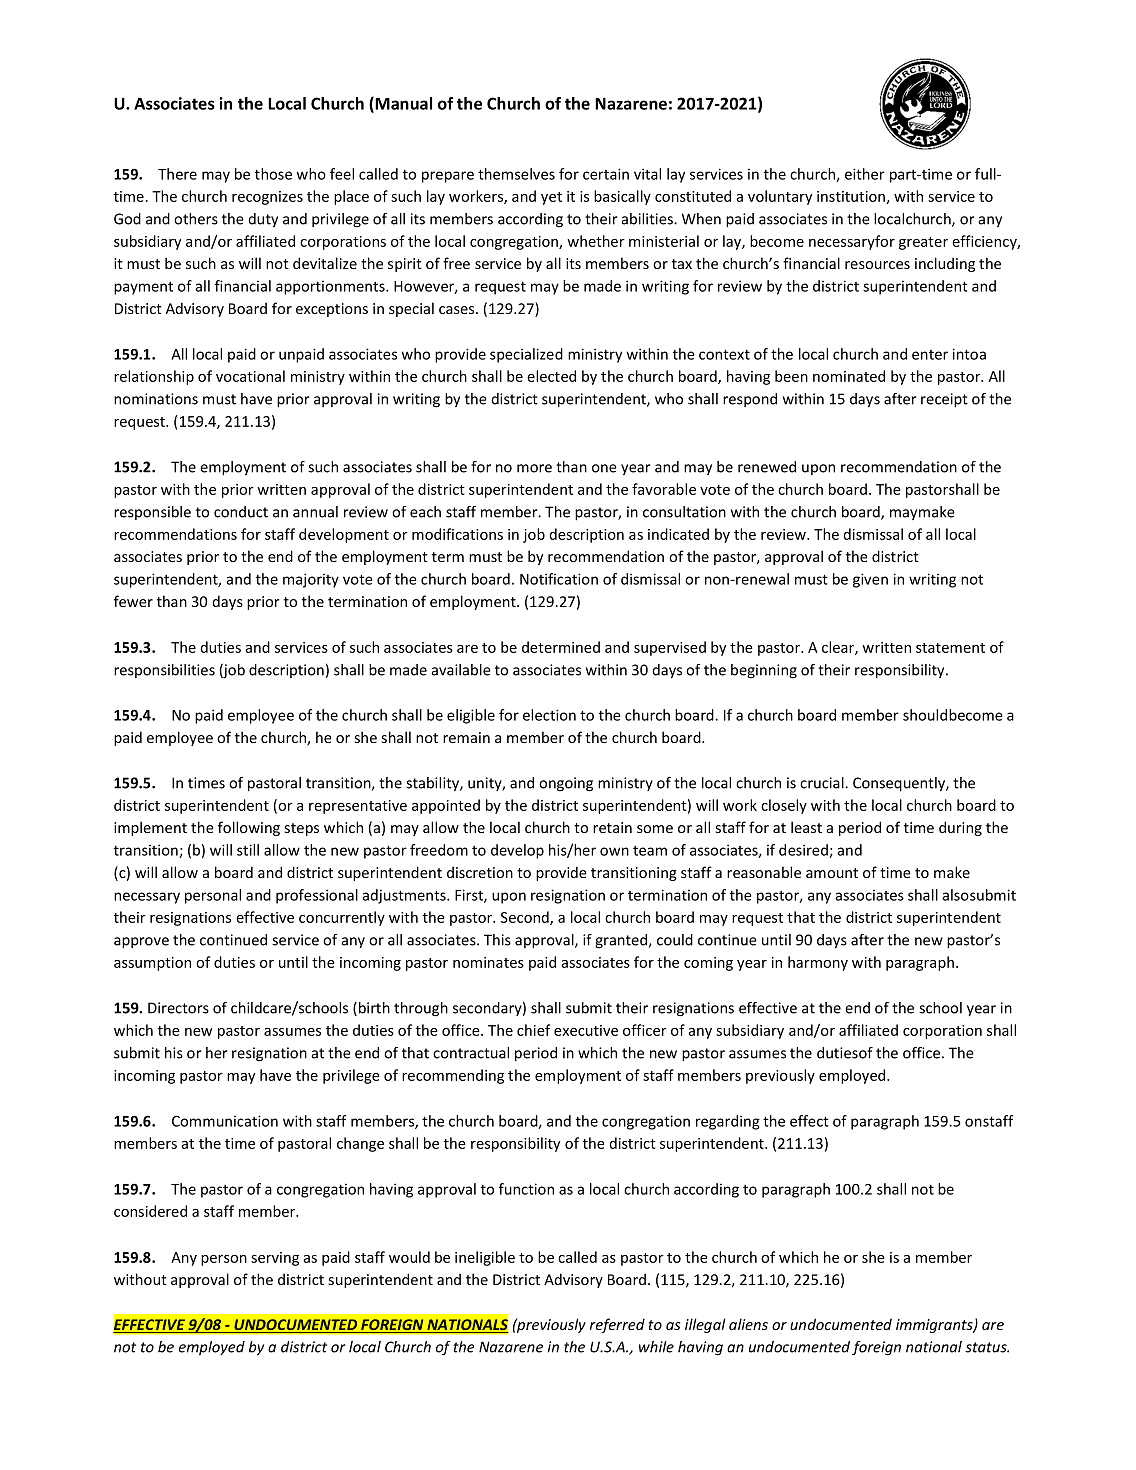 Image resolution: width=1136 pixels, height=1470 pixels. What do you see at coordinates (748, 1324) in the document?
I see `aliens` at bounding box center [748, 1324].
